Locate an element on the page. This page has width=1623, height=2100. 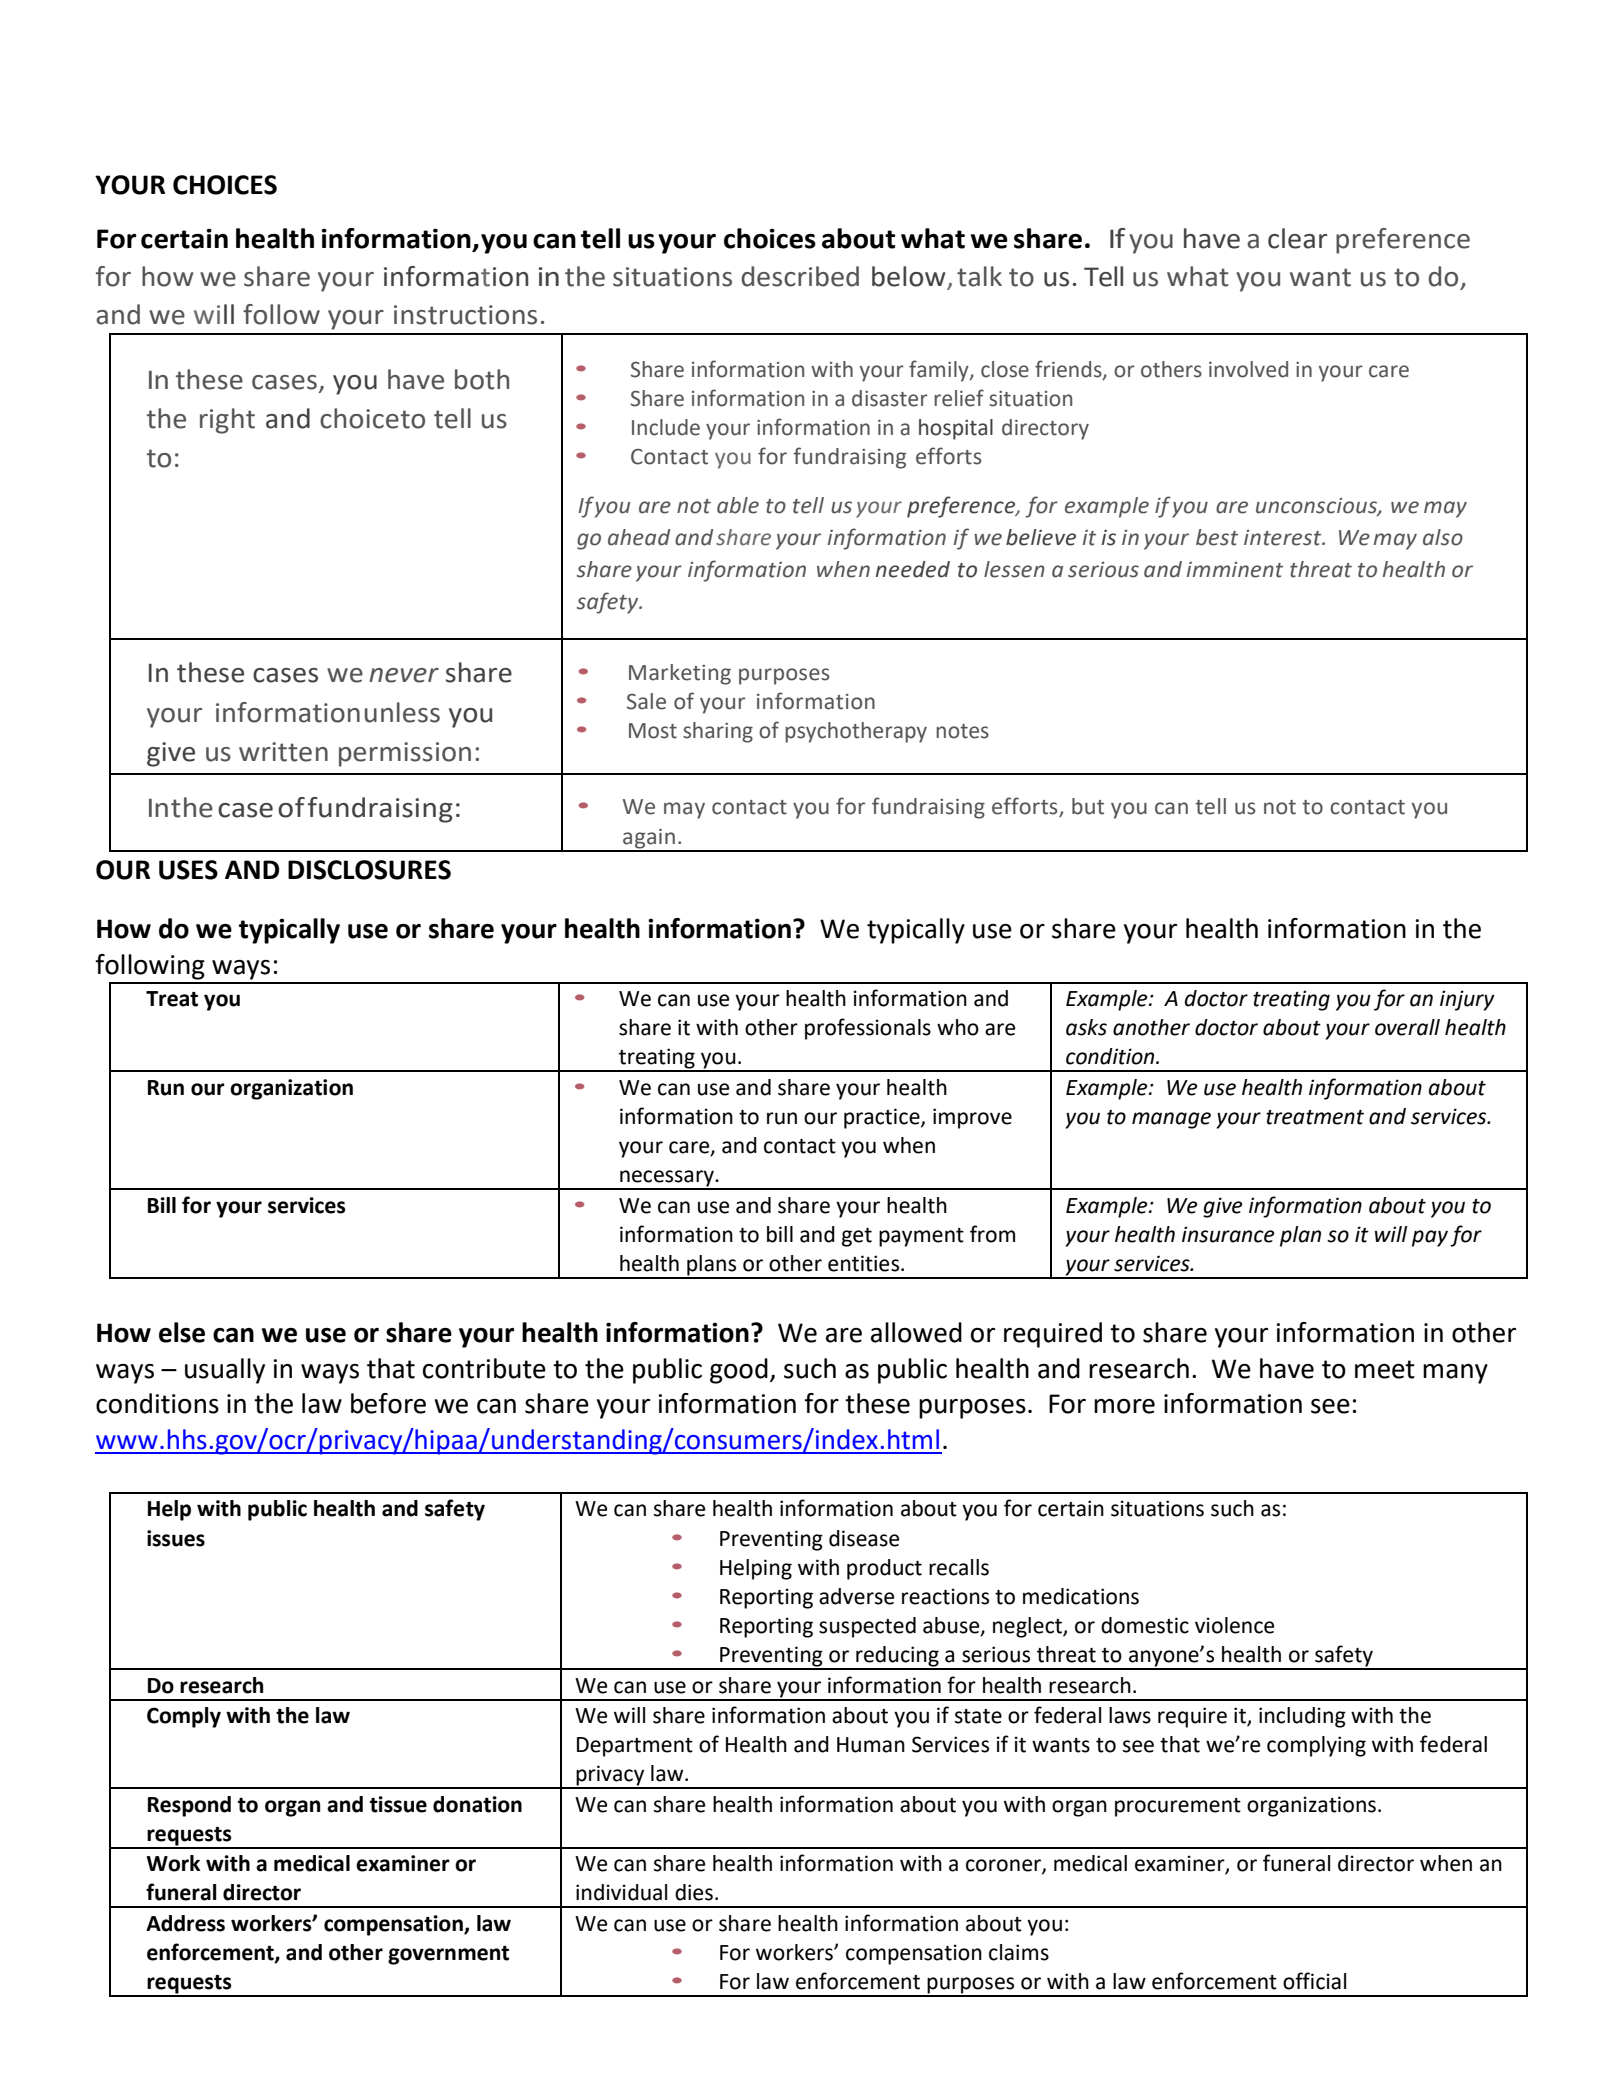
manage is located at coordinates (1171, 1120).
